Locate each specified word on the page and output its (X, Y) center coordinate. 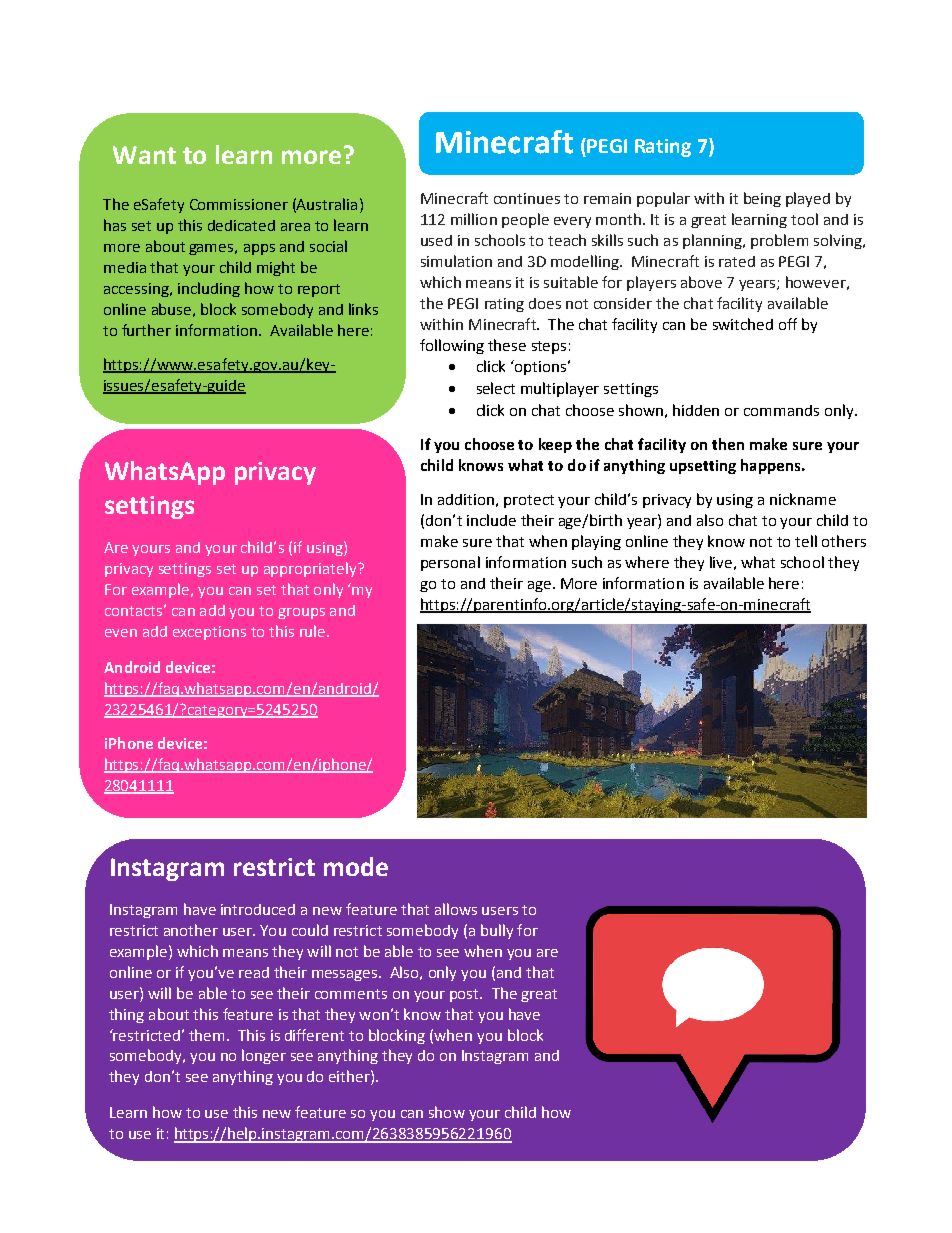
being (762, 199)
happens (772, 466)
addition (466, 499)
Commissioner (239, 204)
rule (314, 631)
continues (527, 198)
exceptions (209, 633)
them (206, 1035)
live (721, 562)
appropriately (311, 569)
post (465, 995)
